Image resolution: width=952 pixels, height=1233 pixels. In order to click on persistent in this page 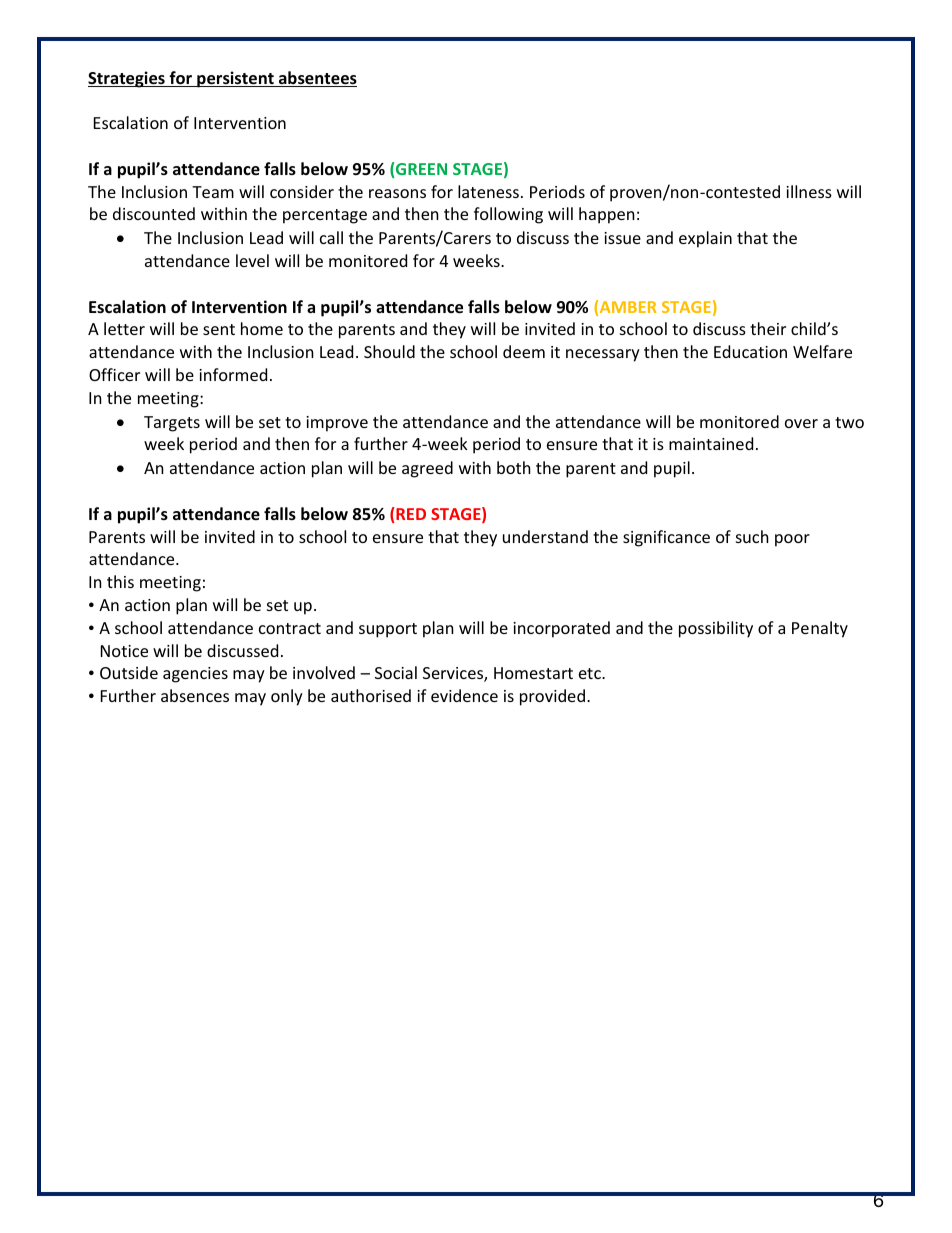, I will do `click(235, 79)`.
